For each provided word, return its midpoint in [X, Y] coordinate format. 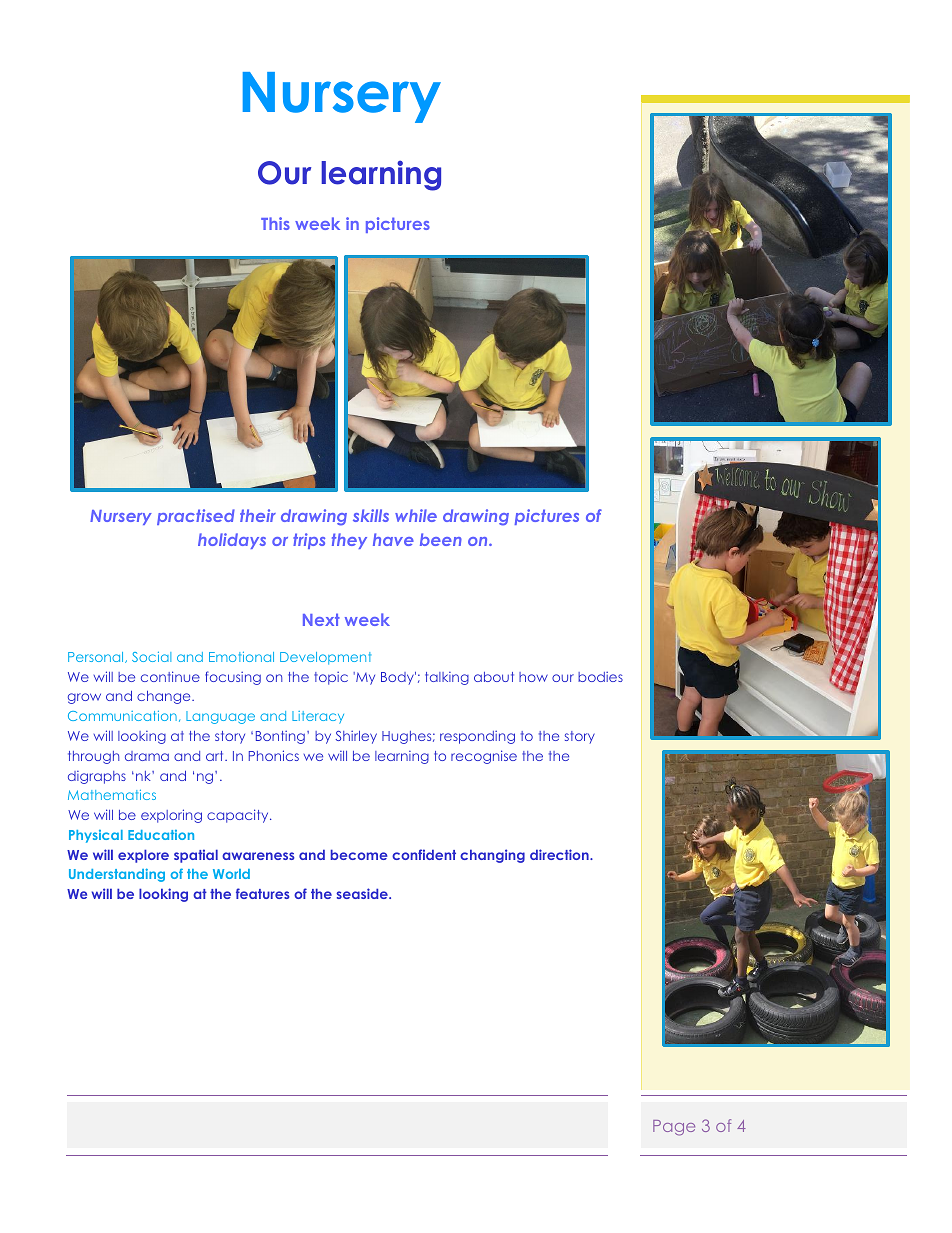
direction [560, 854]
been [441, 539]
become [359, 854]
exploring [171, 816]
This [275, 223]
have [393, 539]
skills [371, 515]
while [416, 515]
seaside [363, 893]
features [263, 893]
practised [196, 517]
